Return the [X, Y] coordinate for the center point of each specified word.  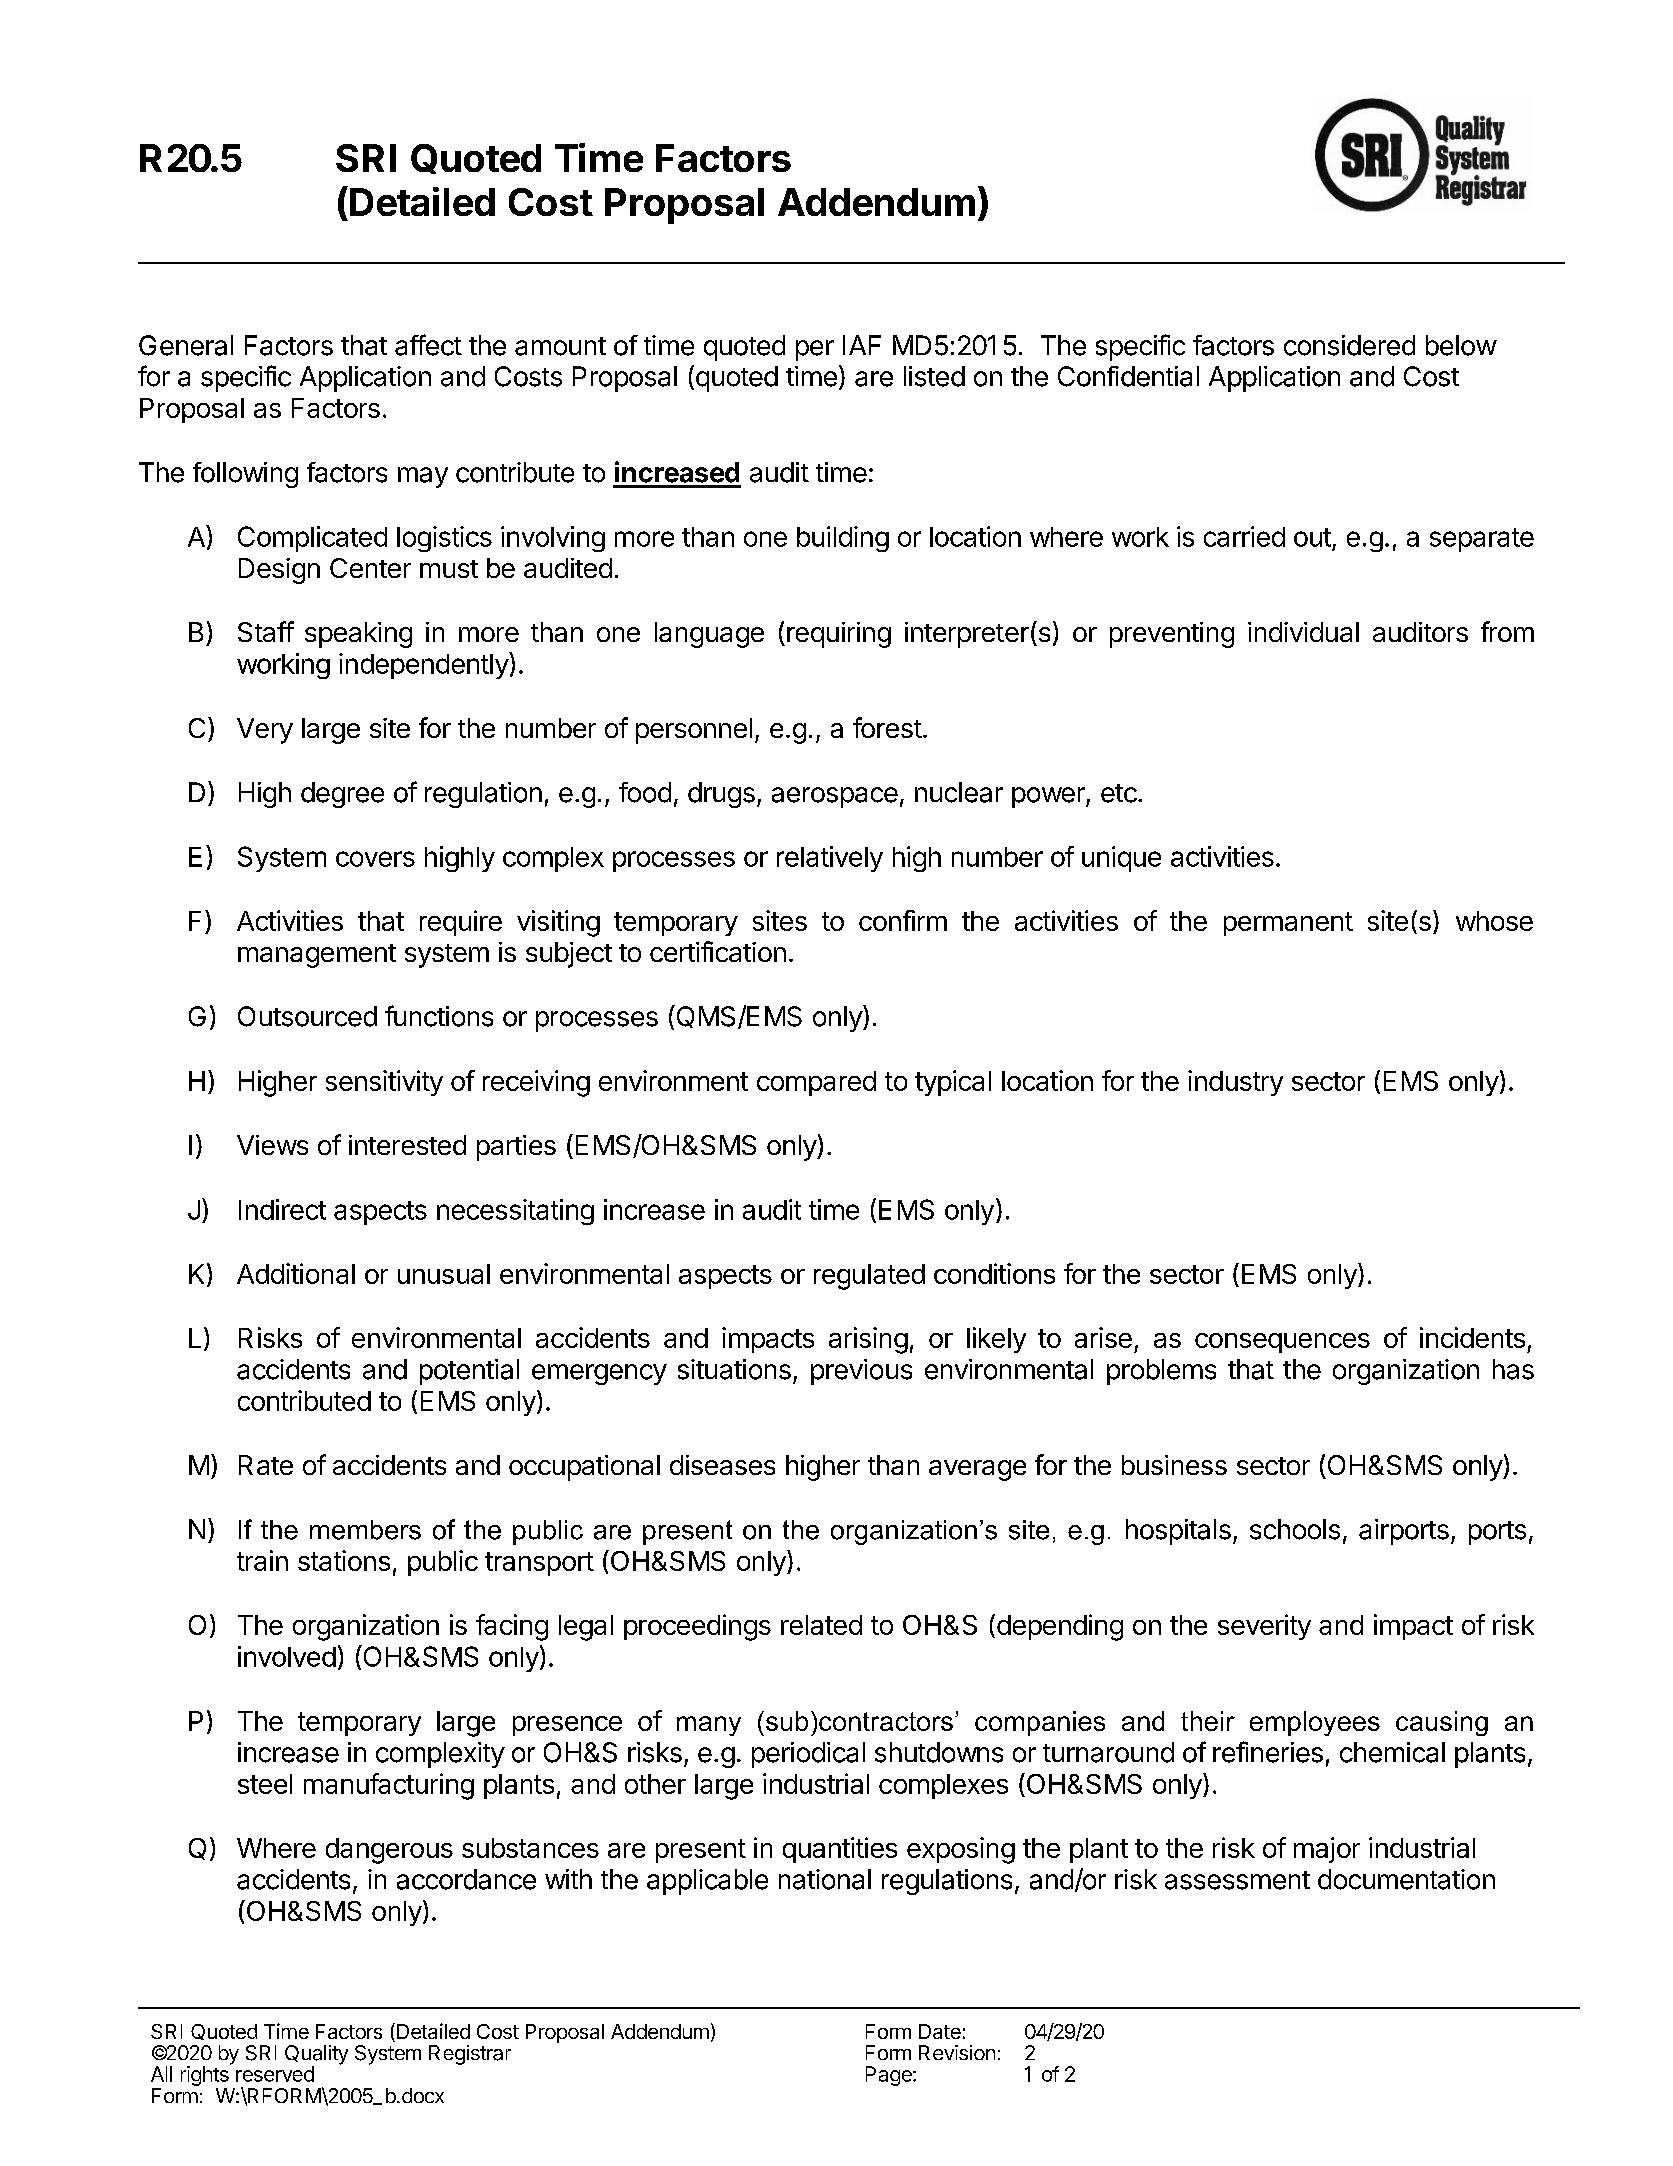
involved [287, 1656]
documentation [1406, 1879]
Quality [316, 2056]
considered [1349, 345]
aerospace [835, 797]
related [821, 1625]
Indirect [282, 1209]
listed [934, 376]
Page [890, 2076]
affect [428, 345]
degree [342, 795]
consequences [1282, 1343]
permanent [1288, 924]
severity [1264, 1627]
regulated [869, 1277]
